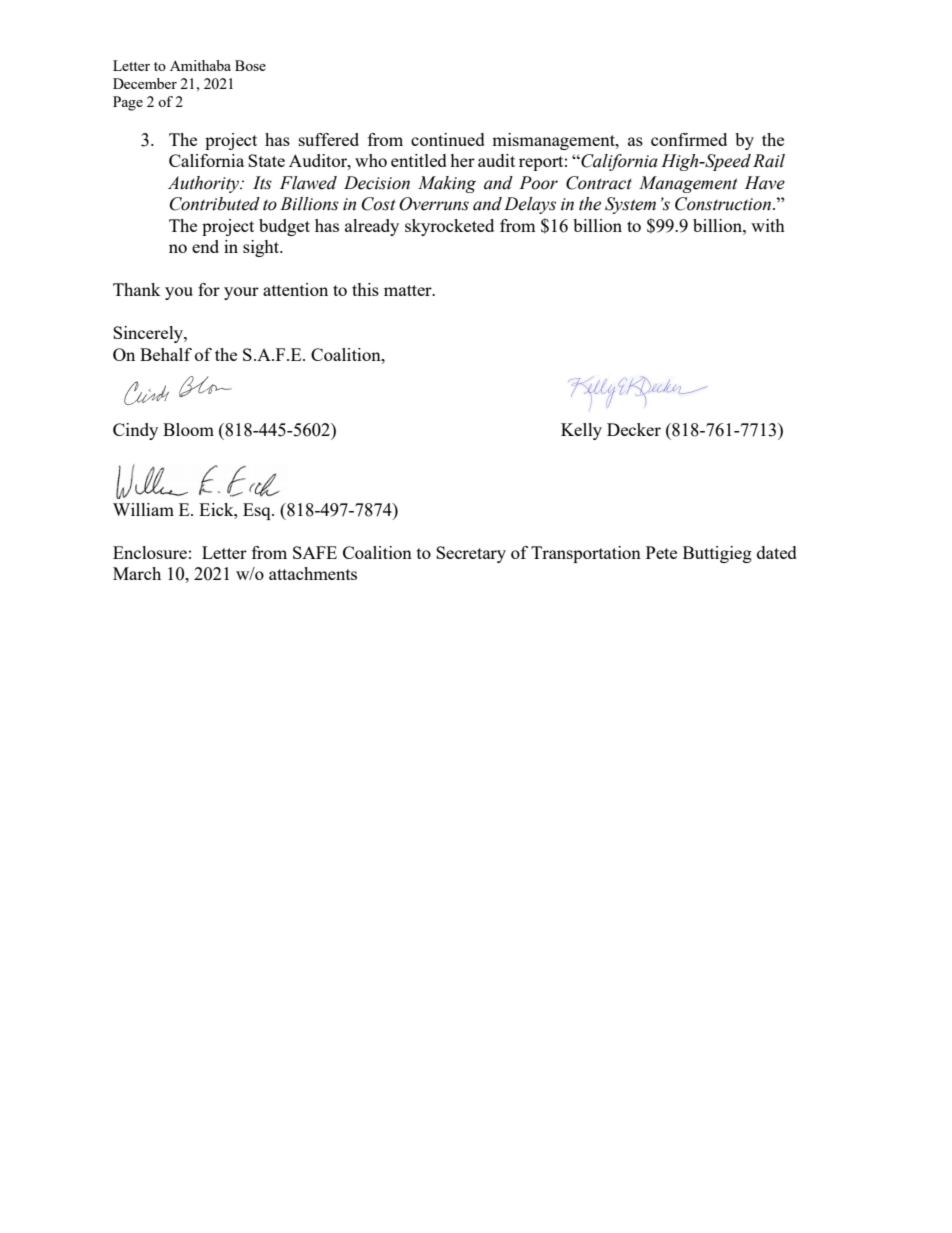 This image has width=952, height=1233. I want to click on Kelly, so click(581, 431).
